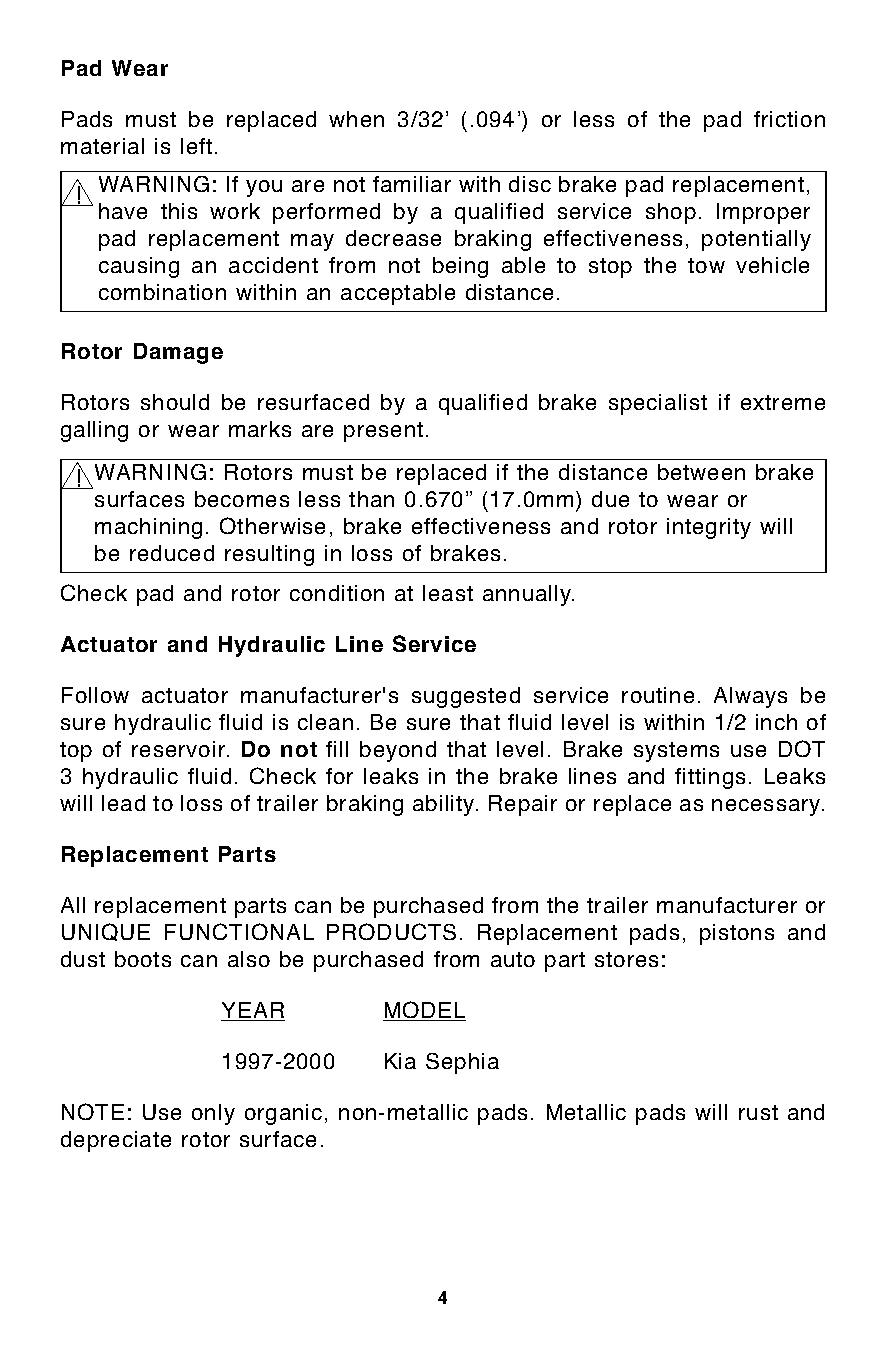 The image size is (887, 1372). I want to click on familiar, so click(412, 184).
